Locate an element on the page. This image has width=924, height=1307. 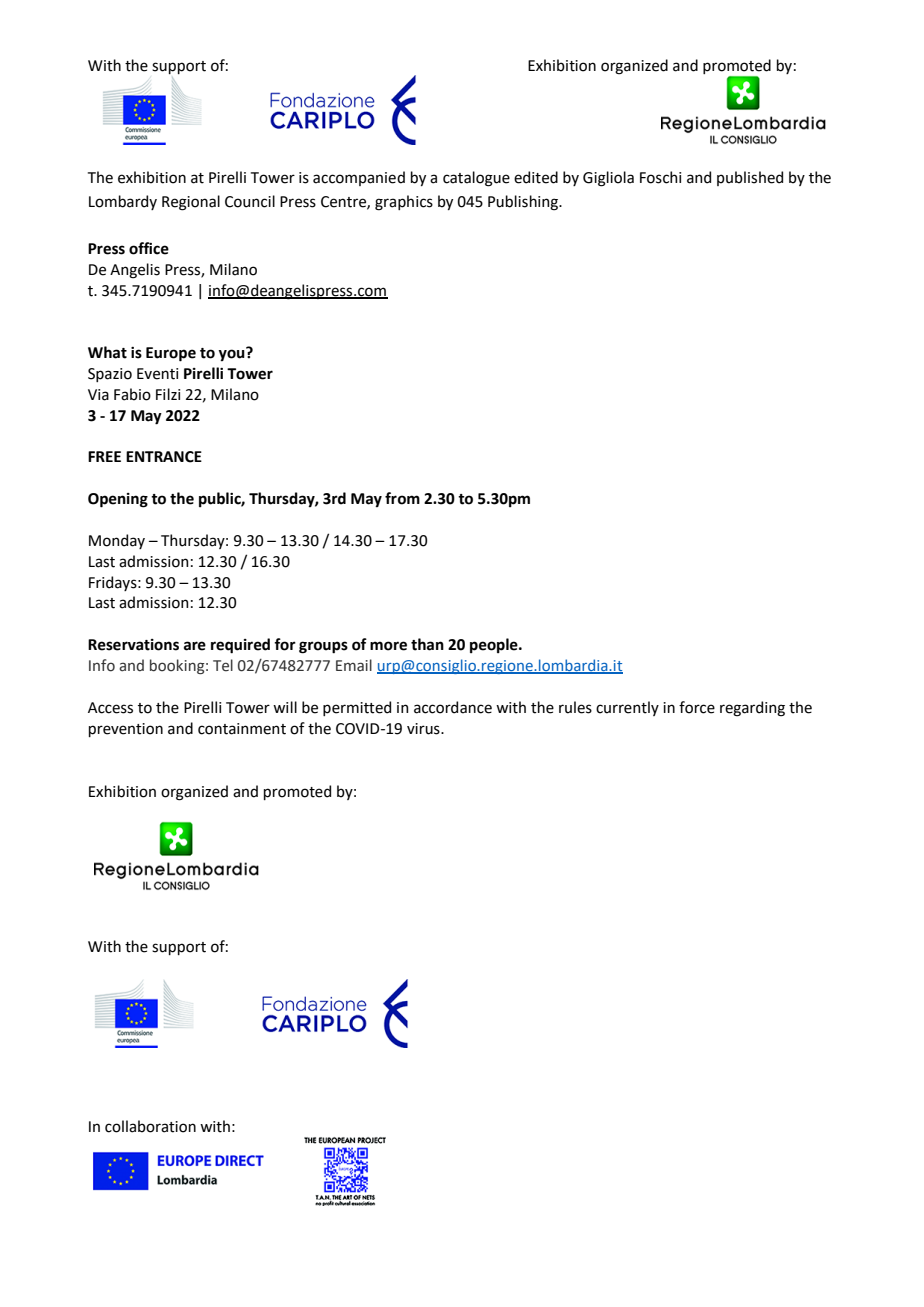
graphics is located at coordinates (404, 203).
